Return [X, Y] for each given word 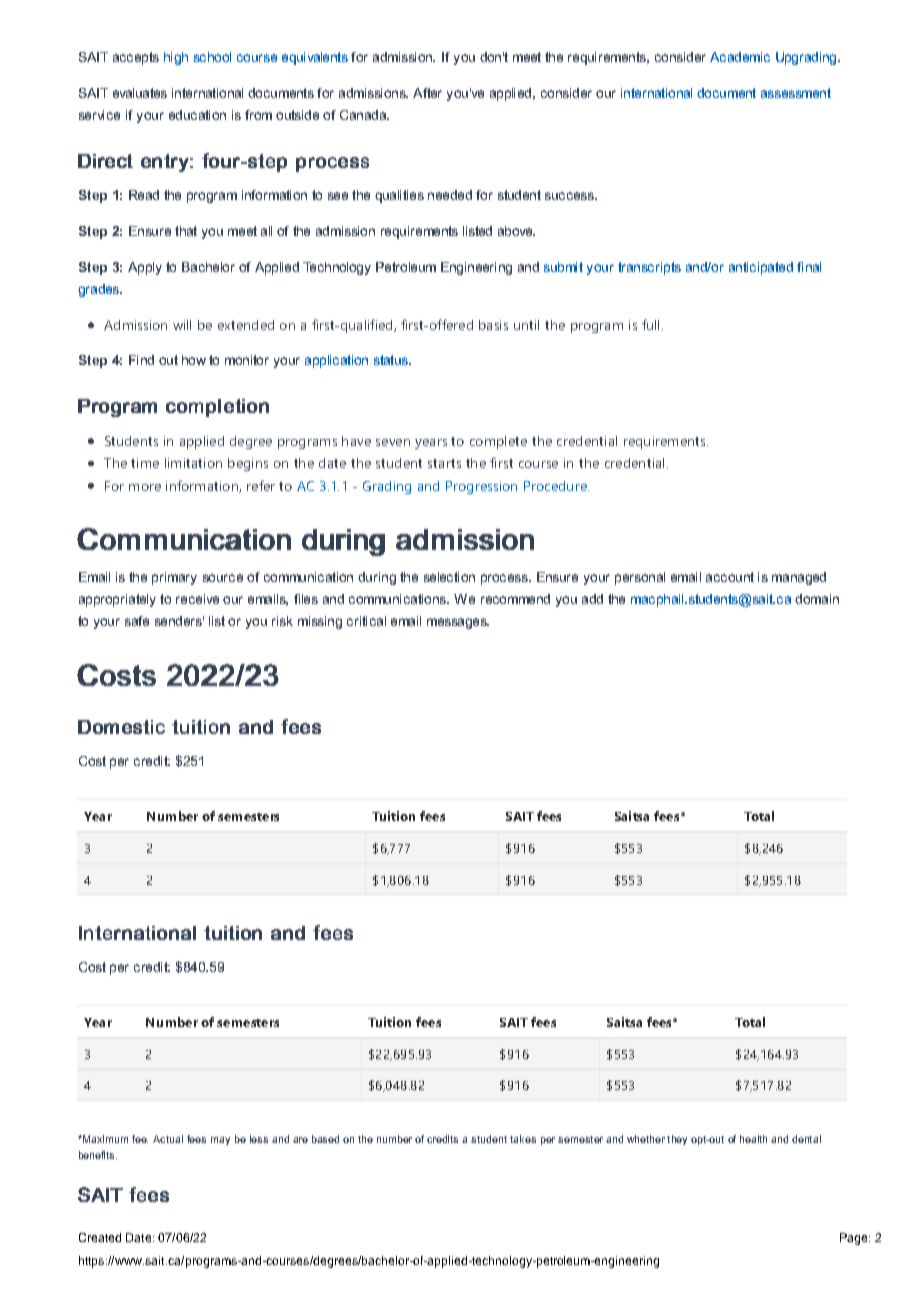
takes [523, 1139]
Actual [168, 1139]
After [427, 93]
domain [817, 599]
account [730, 577]
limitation [193, 463]
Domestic [121, 727]
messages [458, 623]
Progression [481, 487]
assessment [796, 93]
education [197, 115]
